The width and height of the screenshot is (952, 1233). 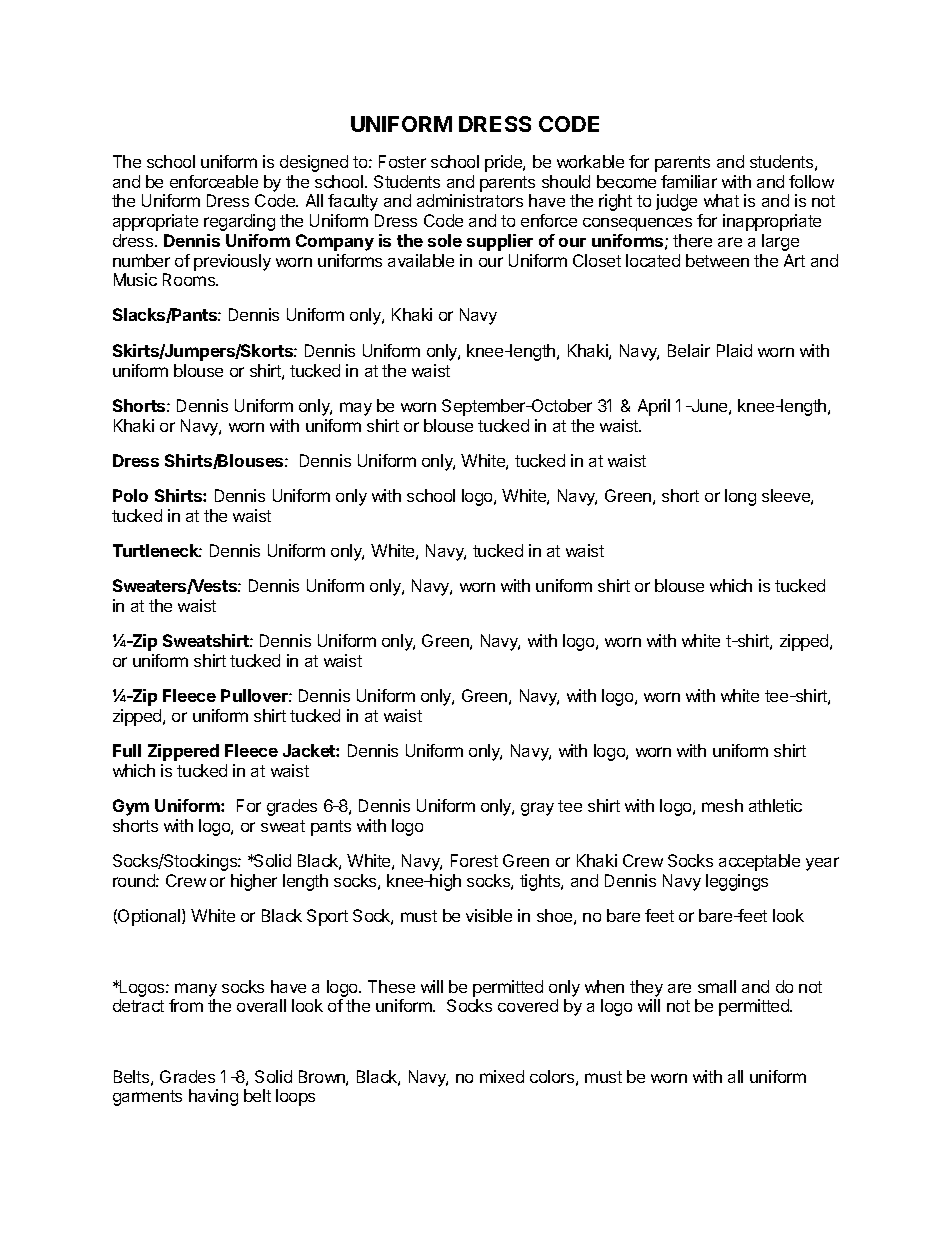 What do you see at coordinates (722, 805) in the screenshot?
I see `mesh` at bounding box center [722, 805].
